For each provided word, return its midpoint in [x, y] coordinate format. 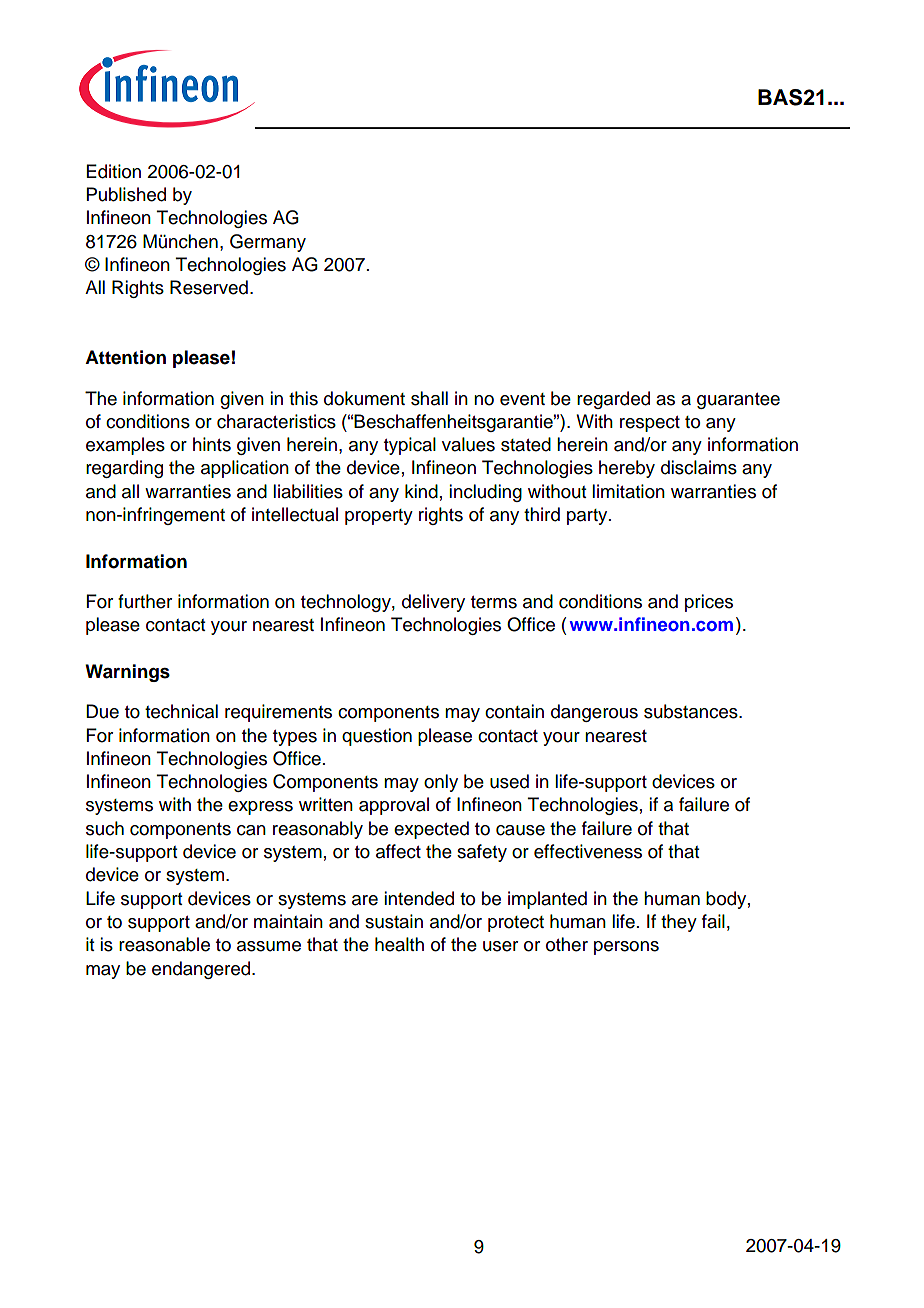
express [260, 808]
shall [429, 398]
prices [709, 603]
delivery [433, 603]
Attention [125, 357]
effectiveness [588, 851]
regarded [613, 400]
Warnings [127, 673]
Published [126, 194]
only [441, 783]
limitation [628, 491]
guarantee [738, 401]
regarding [124, 469]
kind [421, 491]
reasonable [164, 944]
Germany [268, 243]
